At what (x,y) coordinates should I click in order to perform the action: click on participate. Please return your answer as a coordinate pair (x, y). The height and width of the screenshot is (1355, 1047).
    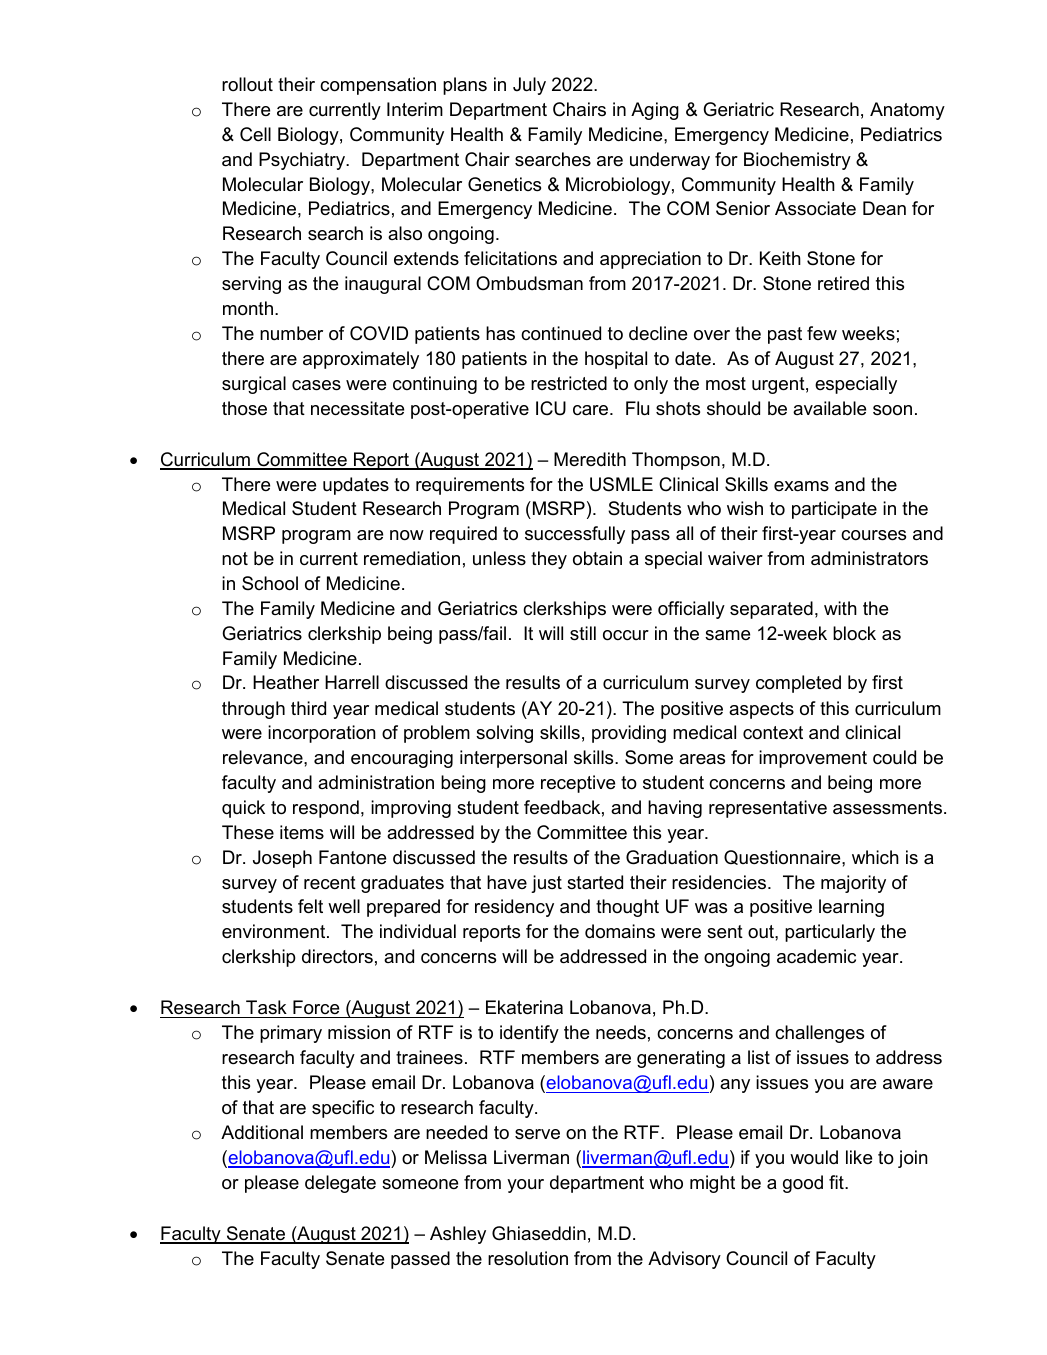
    Looking at the image, I should click on (834, 510).
